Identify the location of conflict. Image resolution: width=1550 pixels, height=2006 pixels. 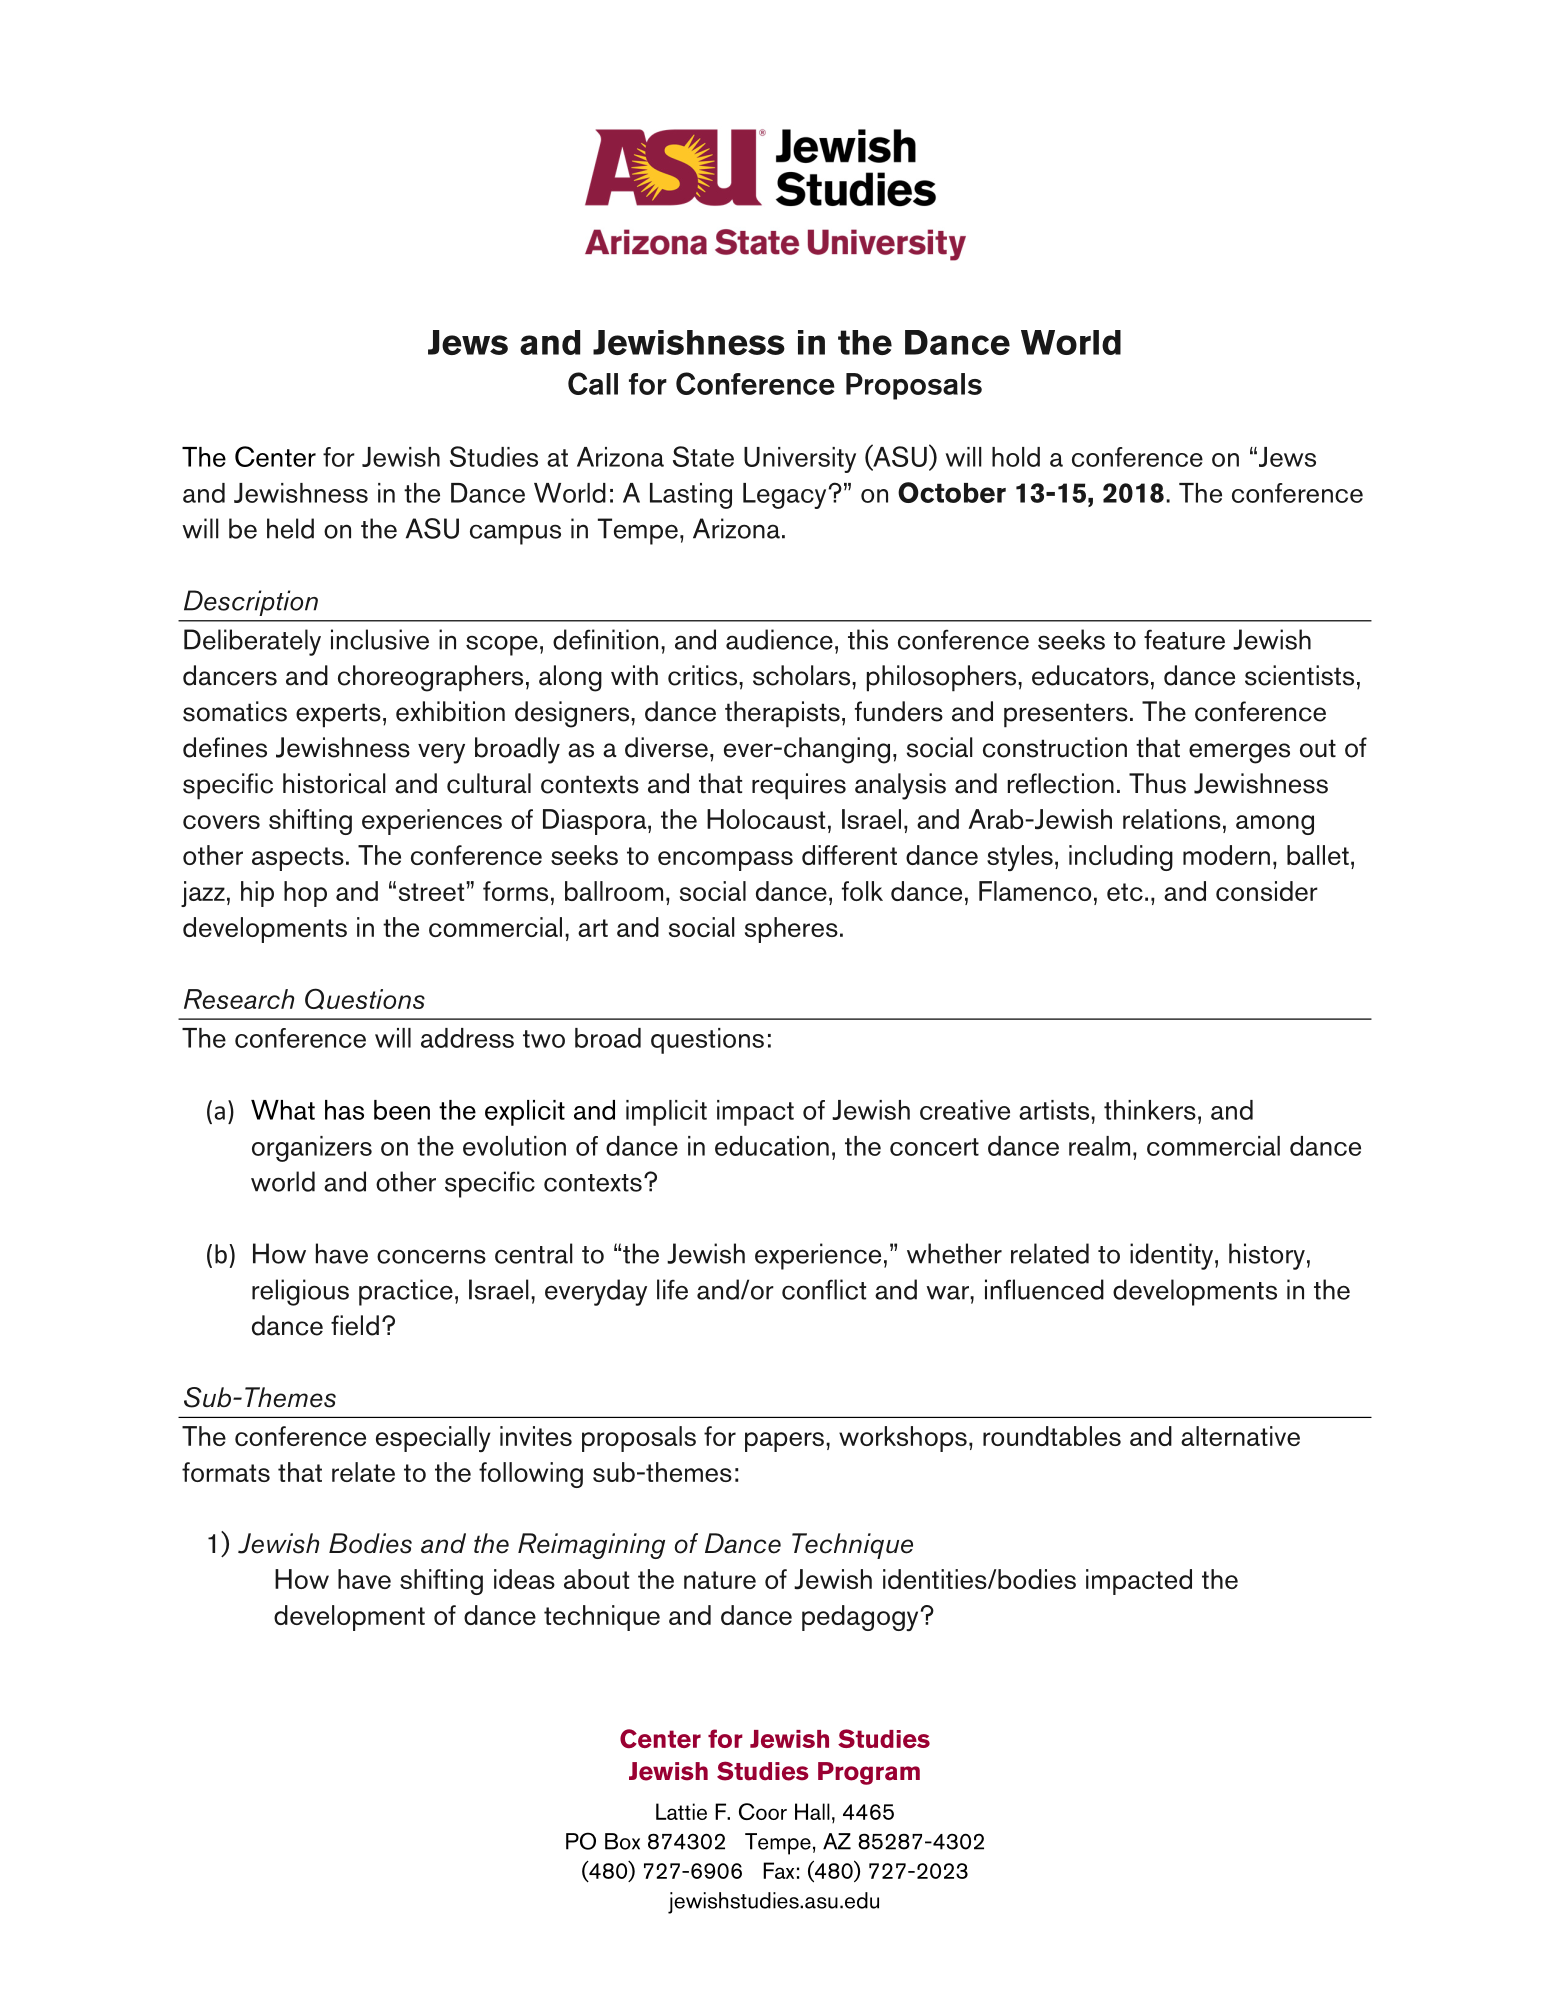
(824, 1289).
